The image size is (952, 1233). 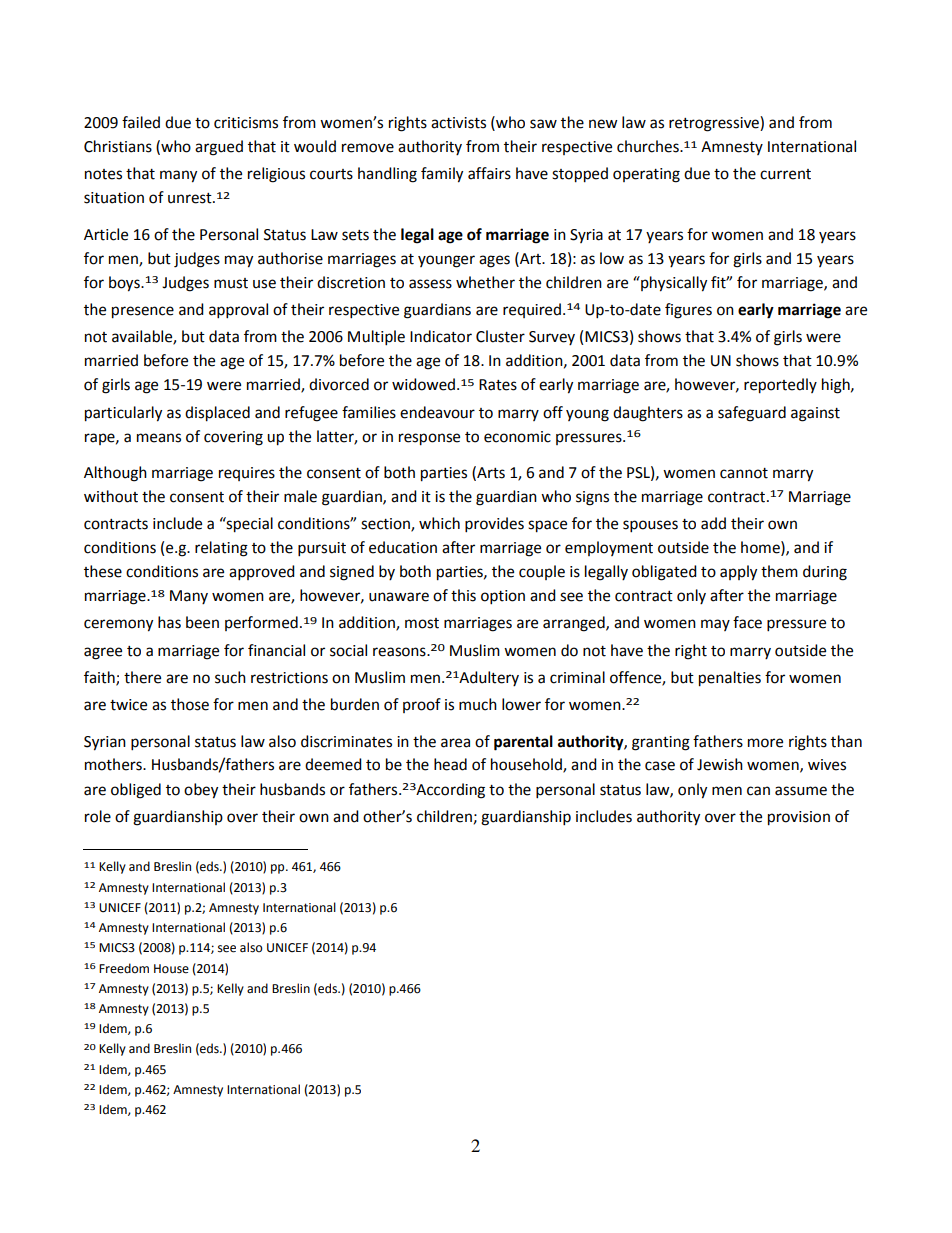 I want to click on provides, so click(x=494, y=525).
